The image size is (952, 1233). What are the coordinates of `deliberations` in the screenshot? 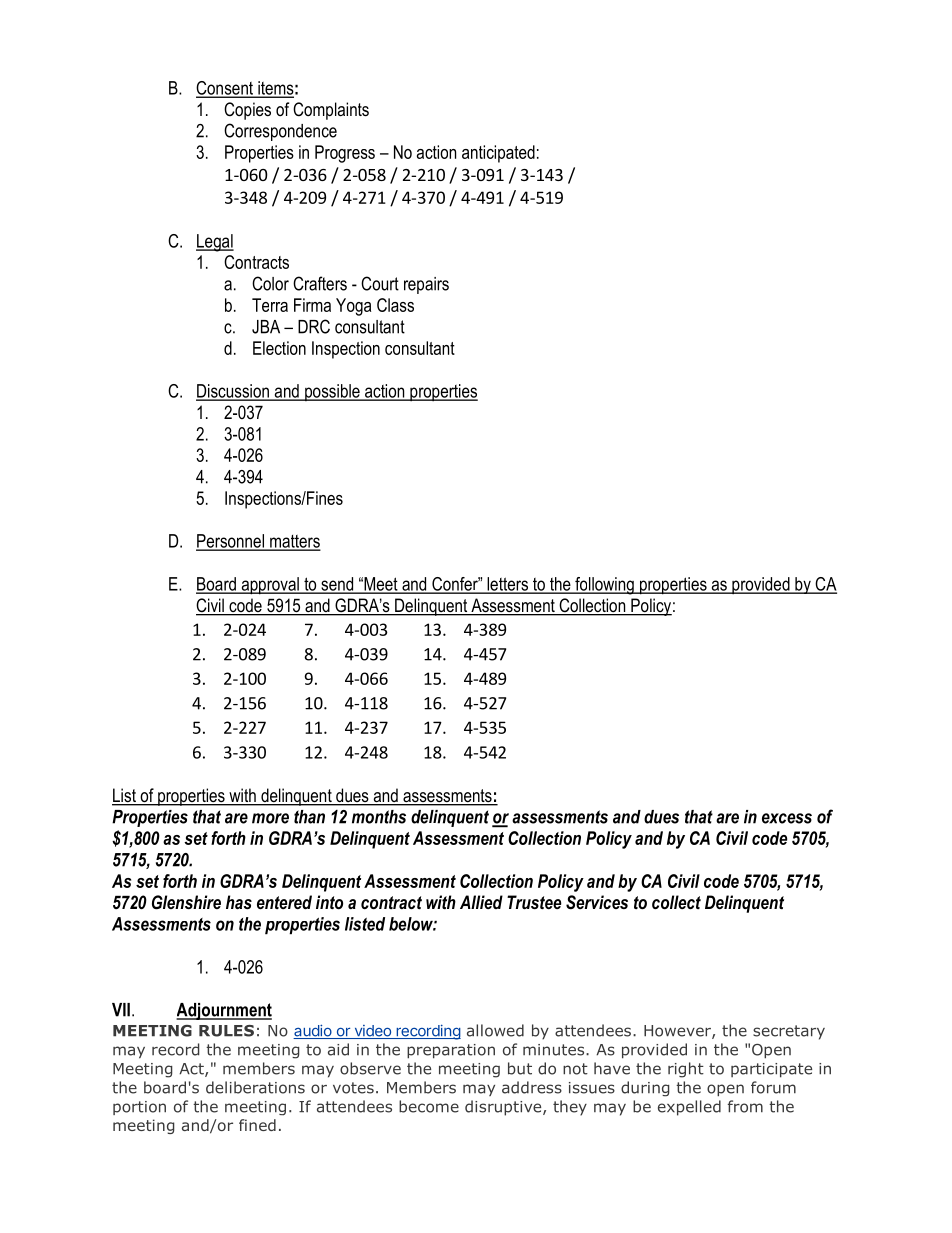 It's located at (255, 1087).
